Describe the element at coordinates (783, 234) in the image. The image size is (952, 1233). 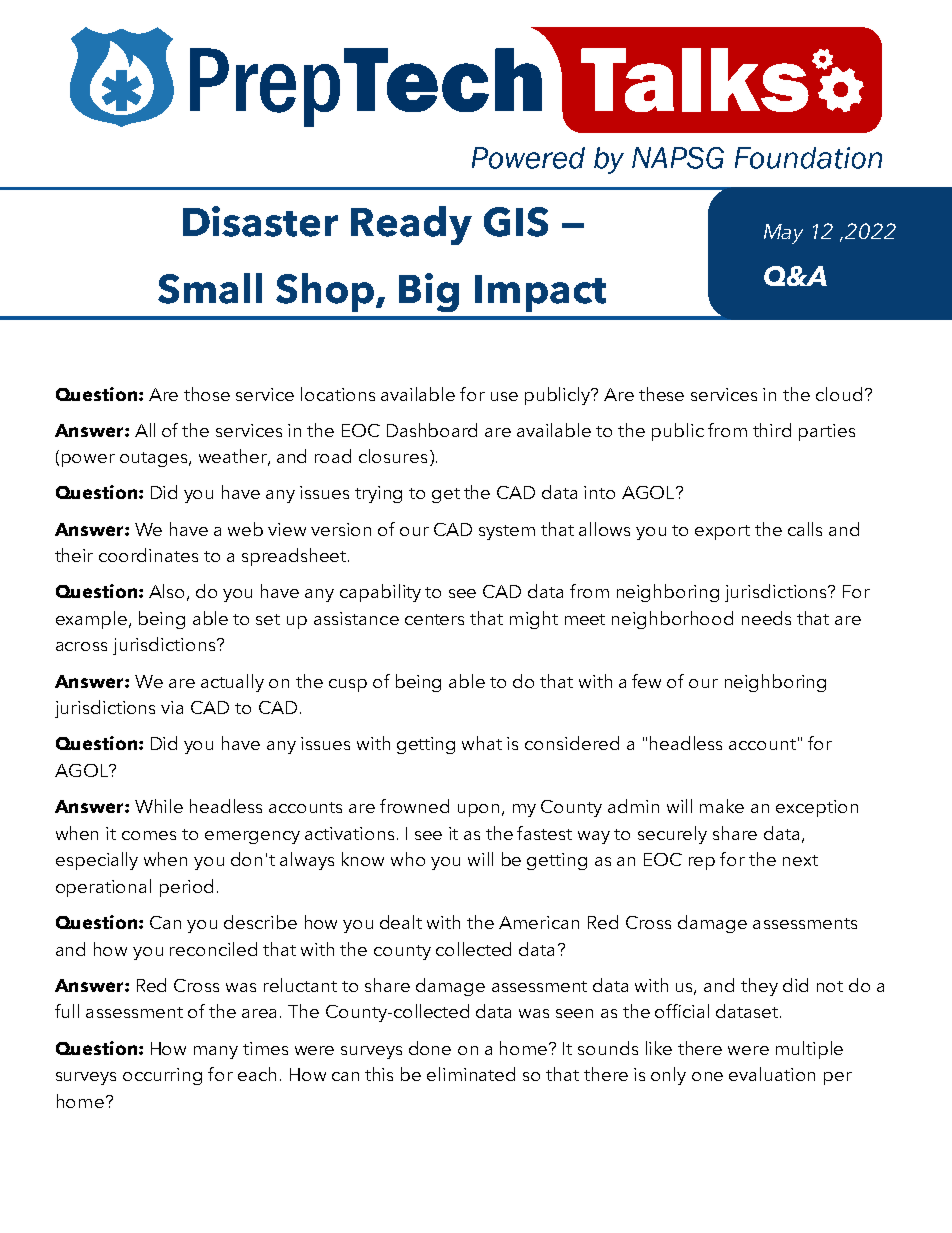
I see `May` at that location.
